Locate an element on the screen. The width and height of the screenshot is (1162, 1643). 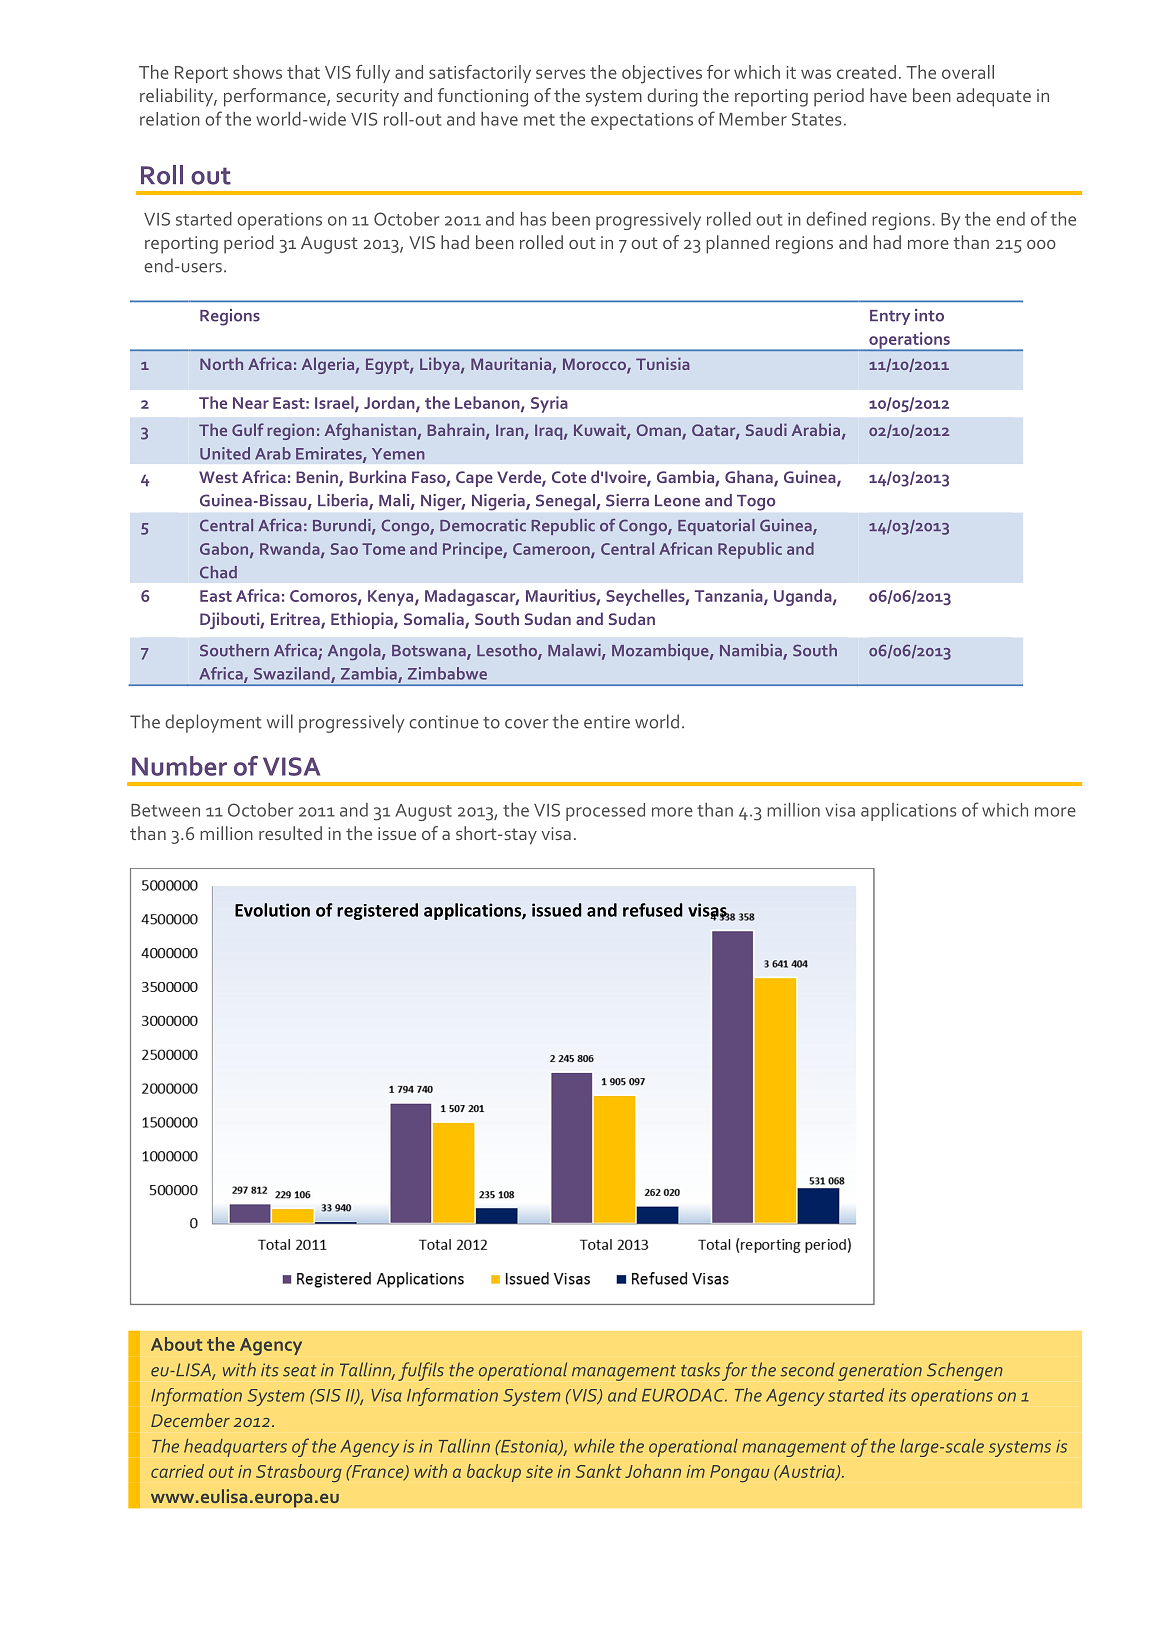
headquarters is located at coordinates (235, 1448).
